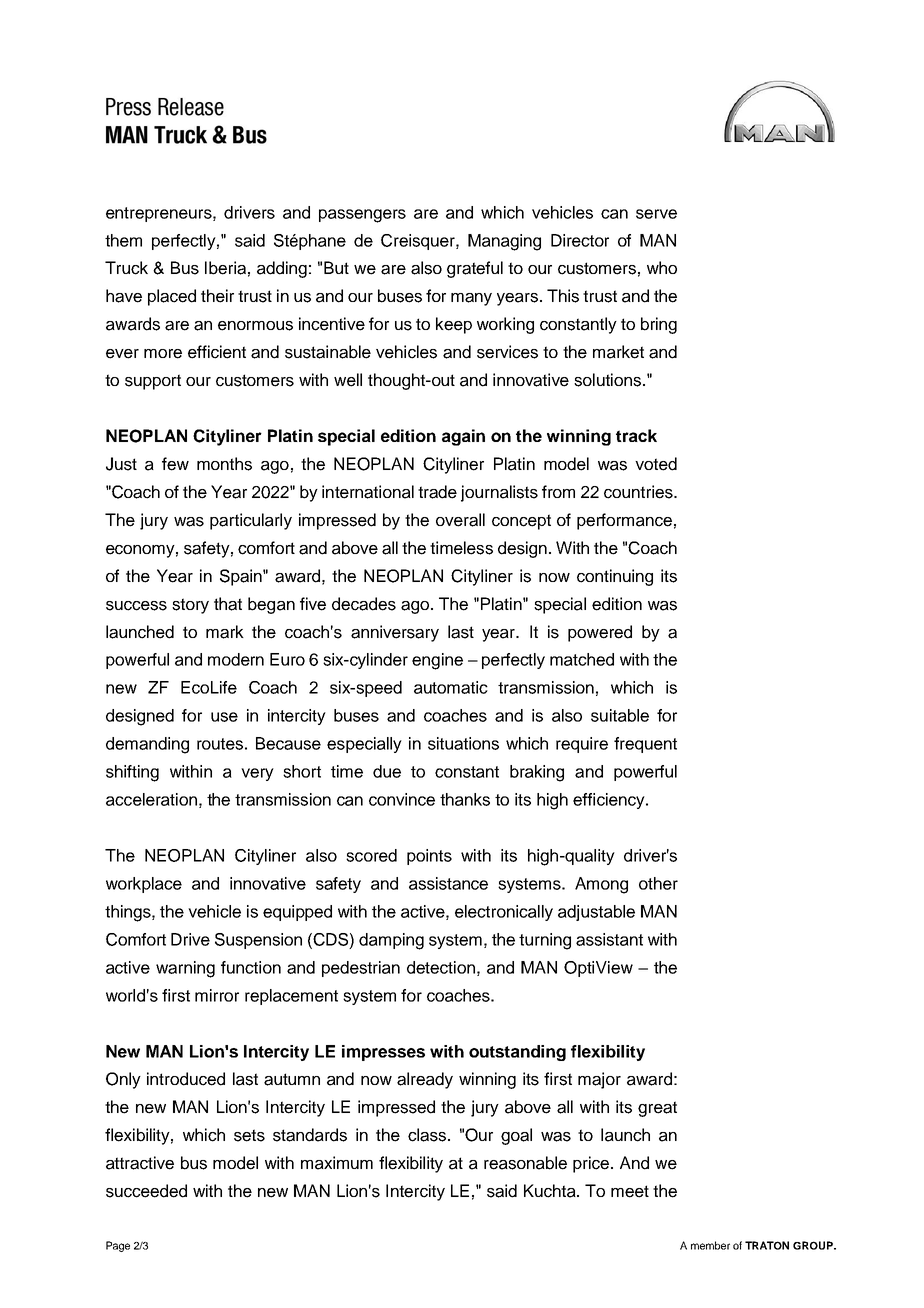 This page has height=1308, width=924. I want to click on track, so click(636, 435).
